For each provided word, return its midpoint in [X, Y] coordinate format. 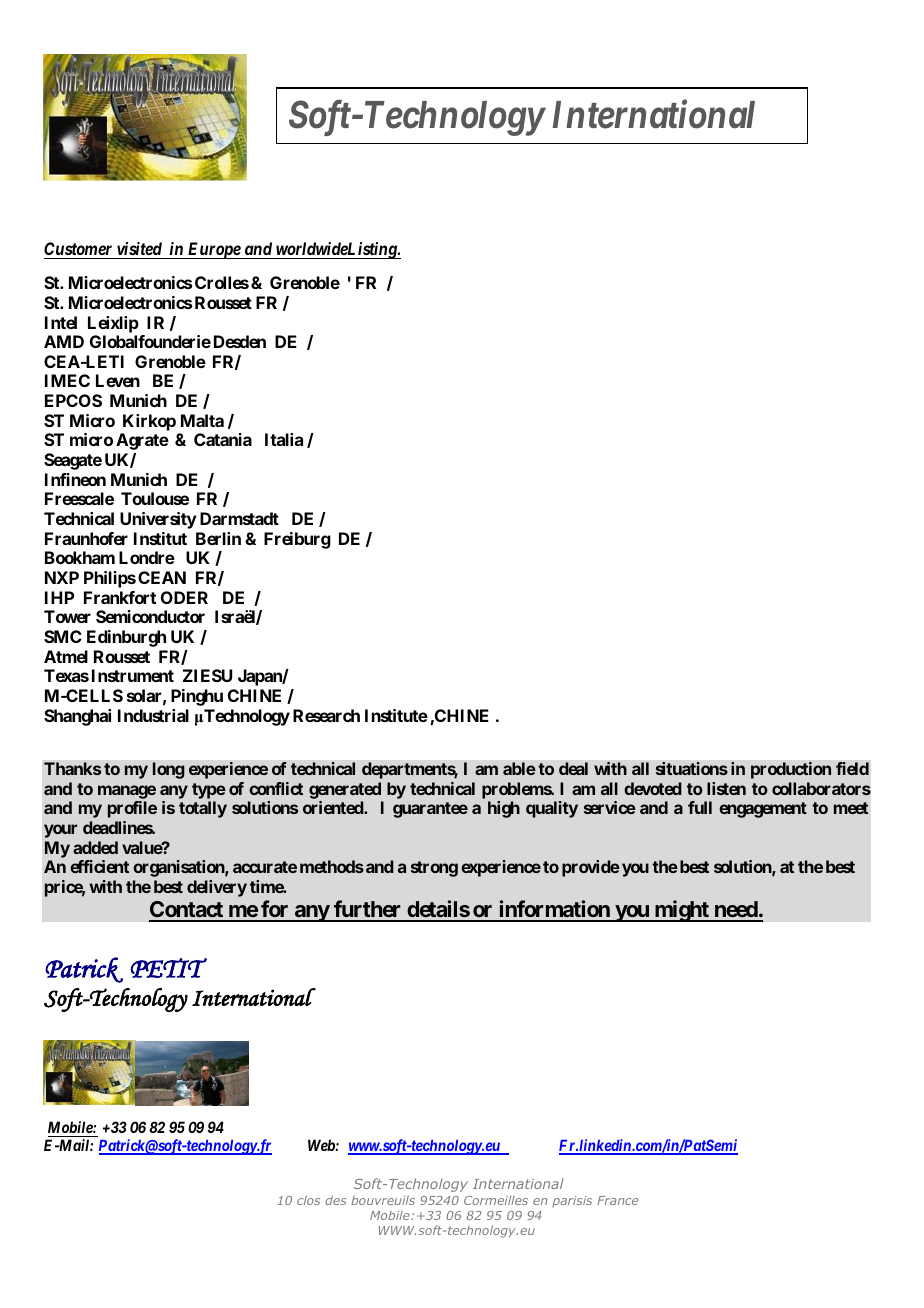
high [504, 809]
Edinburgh [126, 638]
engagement [763, 810]
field [852, 768]
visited [139, 248]
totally [203, 809]
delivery [217, 888]
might [681, 911]
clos [308, 1200]
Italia [284, 439]
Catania [223, 439]
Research [326, 715]
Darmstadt [239, 518]
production [791, 770]
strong [434, 869]
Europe [213, 250]
